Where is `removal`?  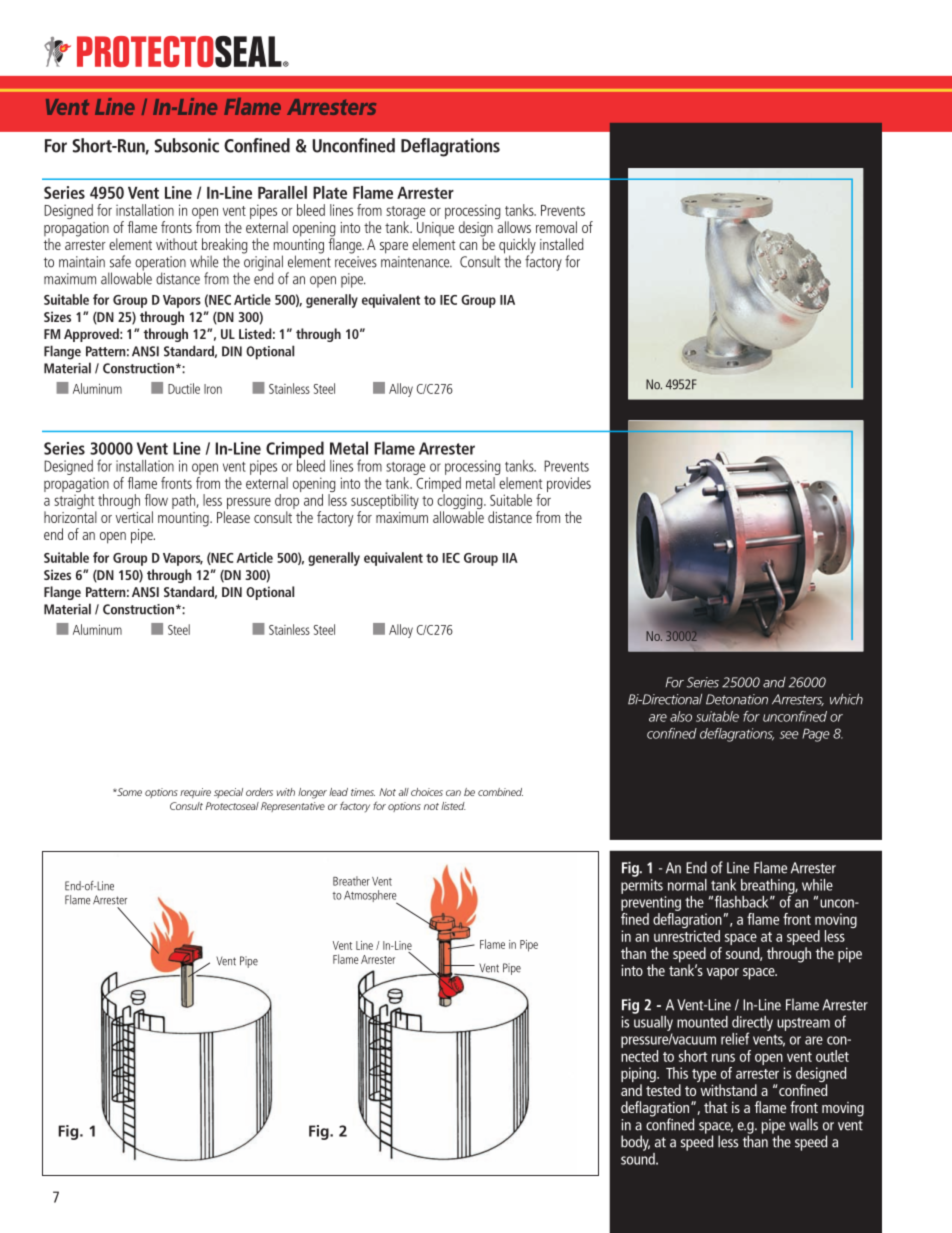
removal is located at coordinates (556, 227).
